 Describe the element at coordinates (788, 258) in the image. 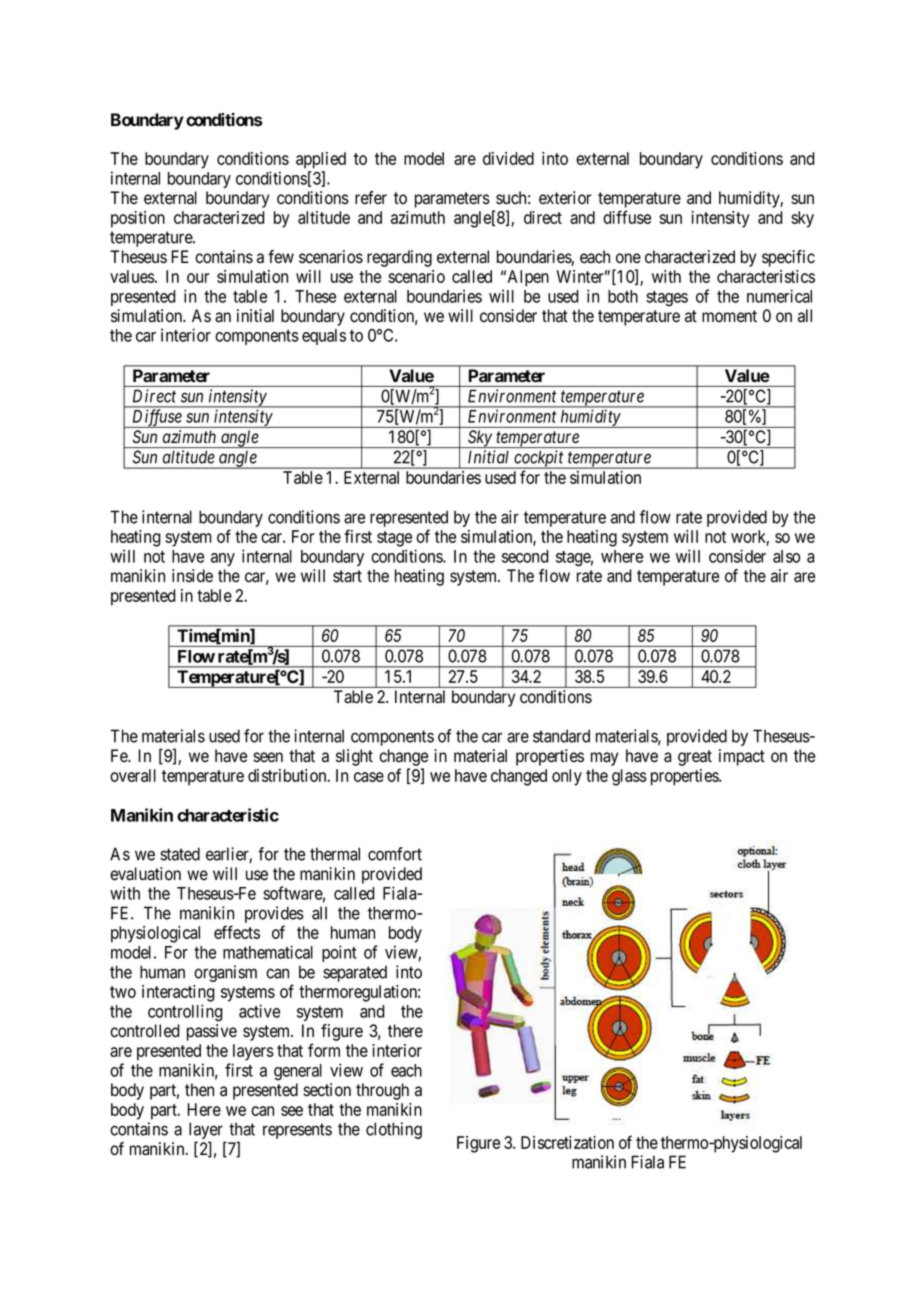

I see `specific` at that location.
